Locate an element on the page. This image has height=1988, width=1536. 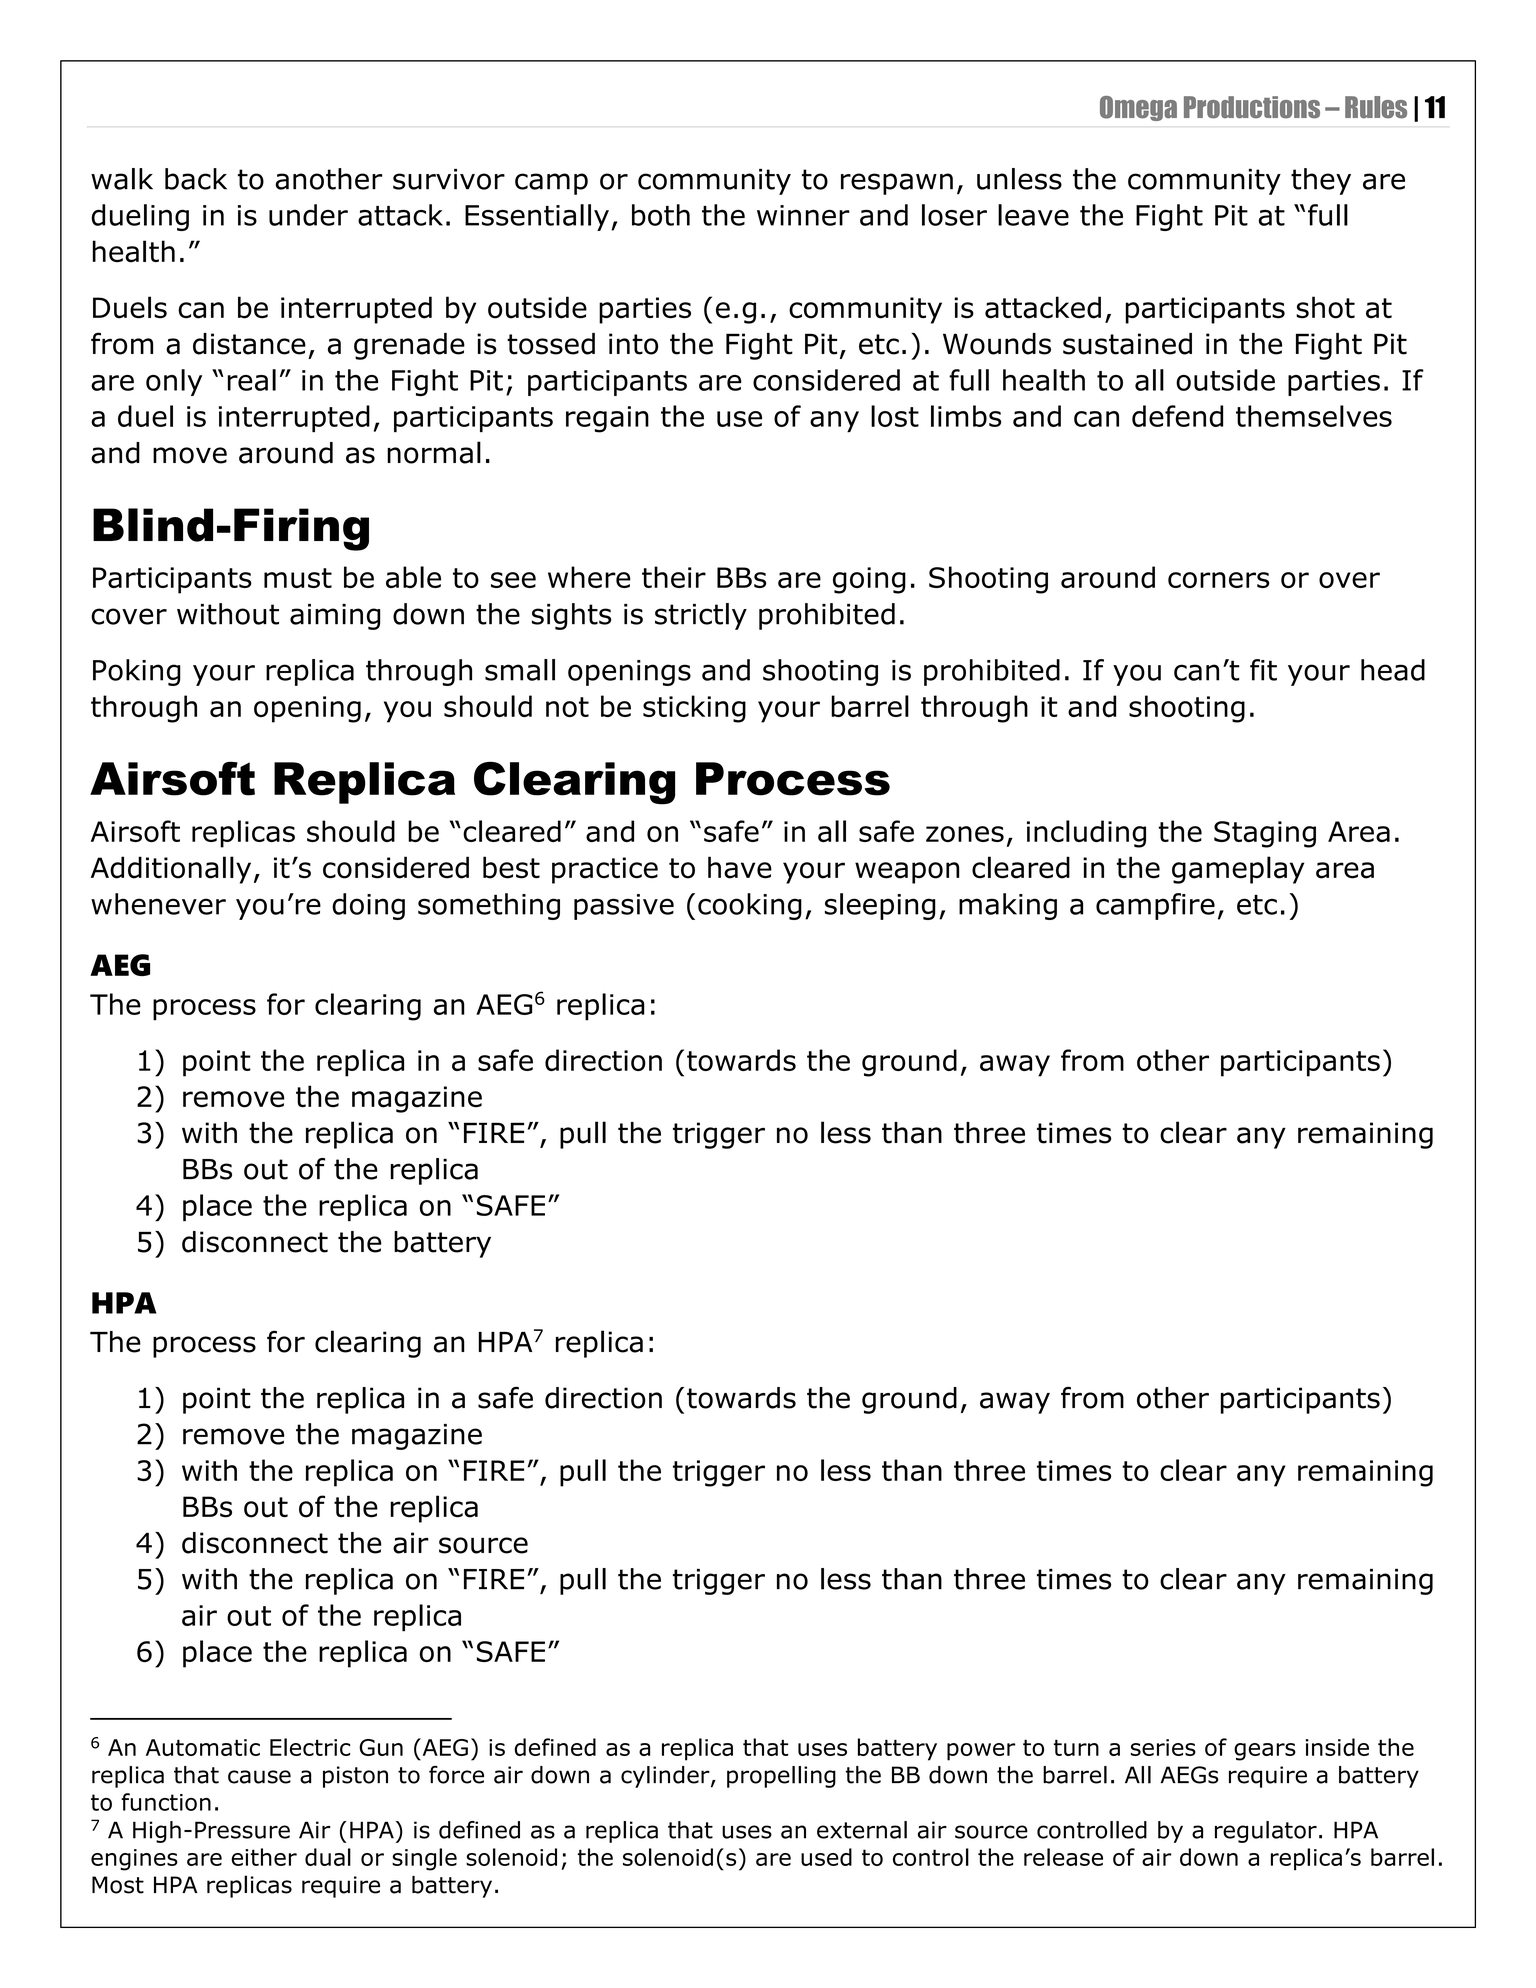
gameplay is located at coordinates (1238, 870).
